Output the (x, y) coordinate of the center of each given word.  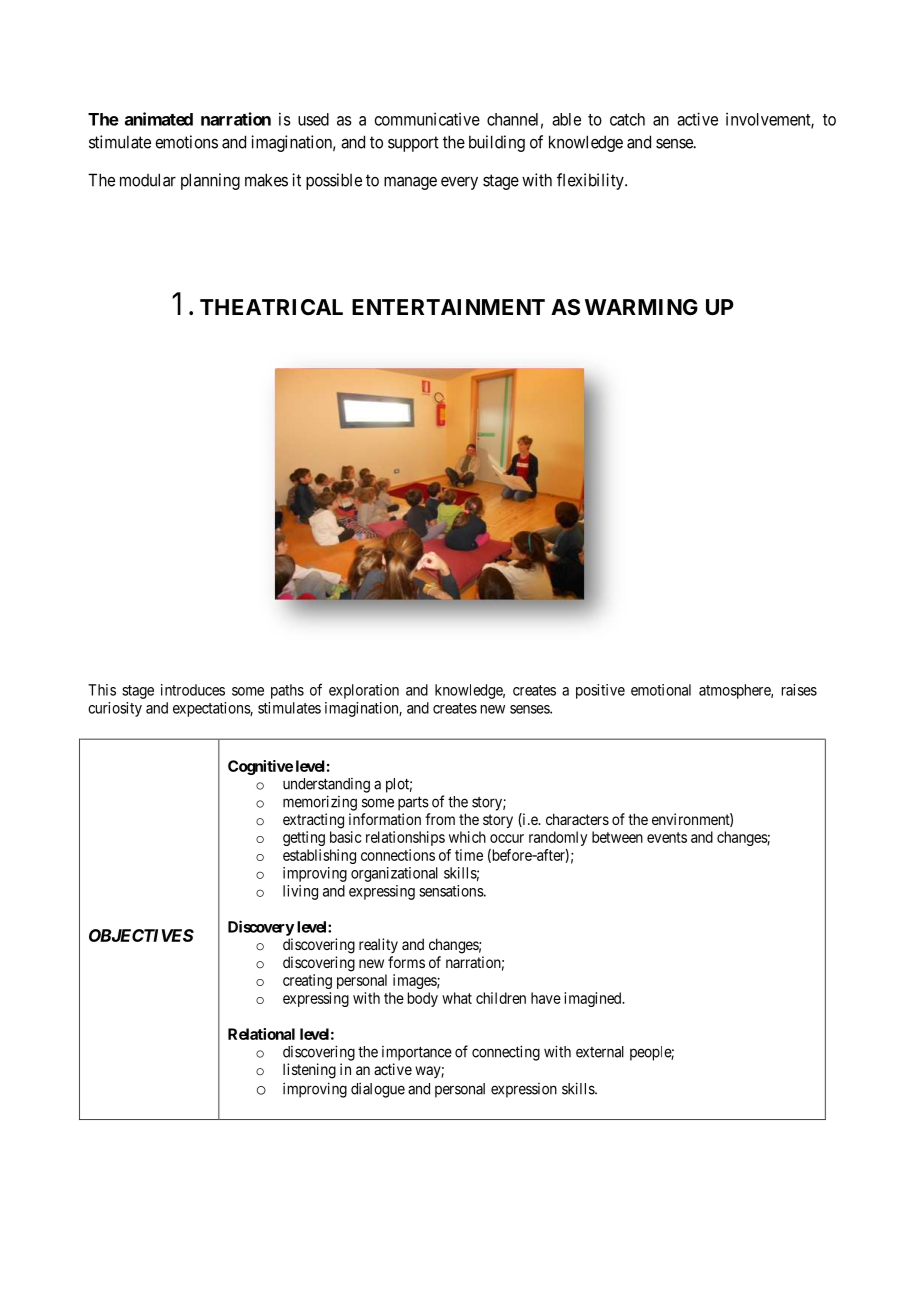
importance (417, 1053)
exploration (364, 691)
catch (627, 119)
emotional (661, 690)
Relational (261, 1034)
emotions (186, 142)
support (413, 144)
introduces (193, 690)
